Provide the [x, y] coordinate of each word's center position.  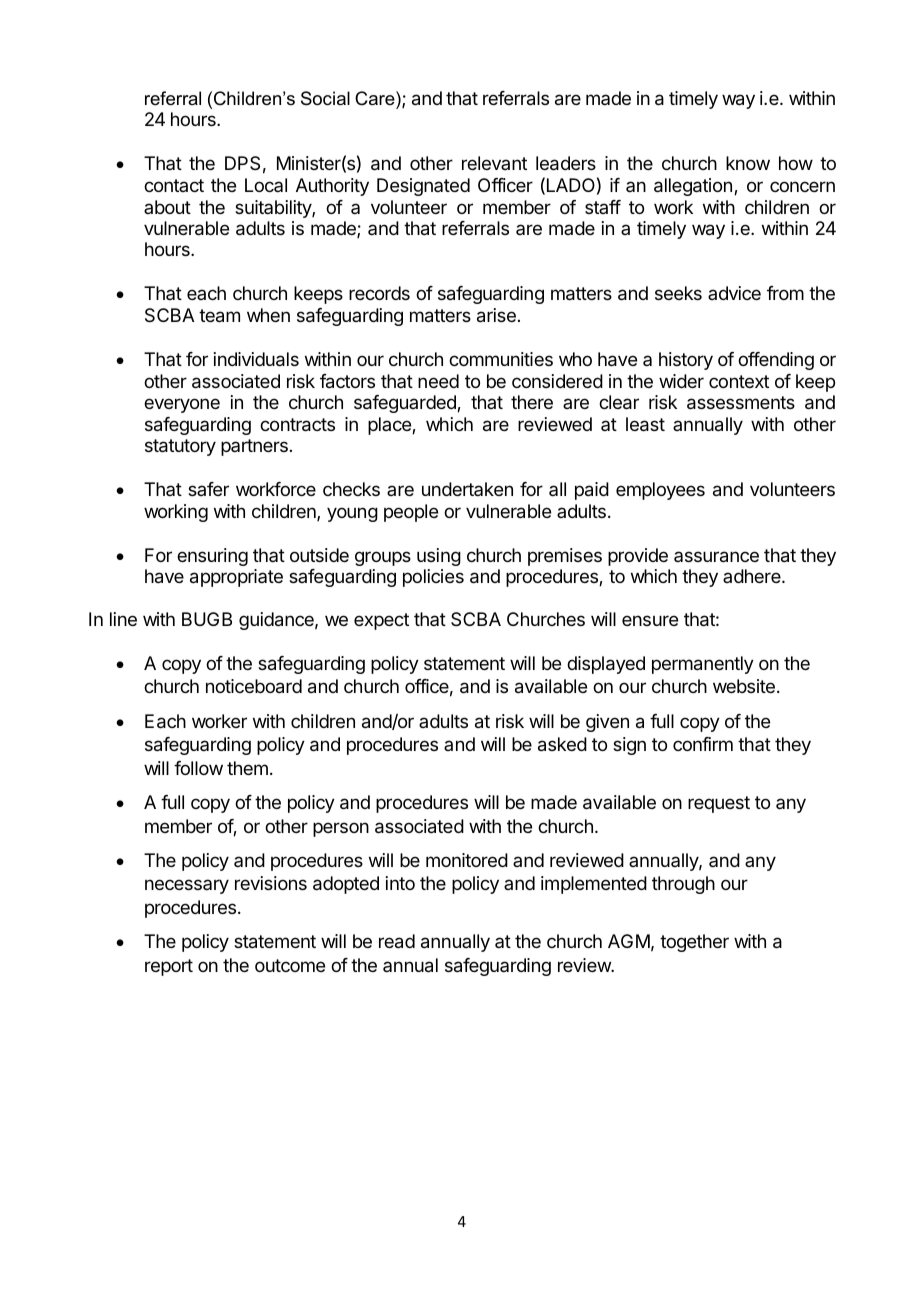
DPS [242, 163]
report [169, 967]
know [748, 163]
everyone [182, 405]
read [397, 941]
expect [381, 621]
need [438, 381]
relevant [494, 163]
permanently [703, 665]
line [123, 619]
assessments [741, 403]
